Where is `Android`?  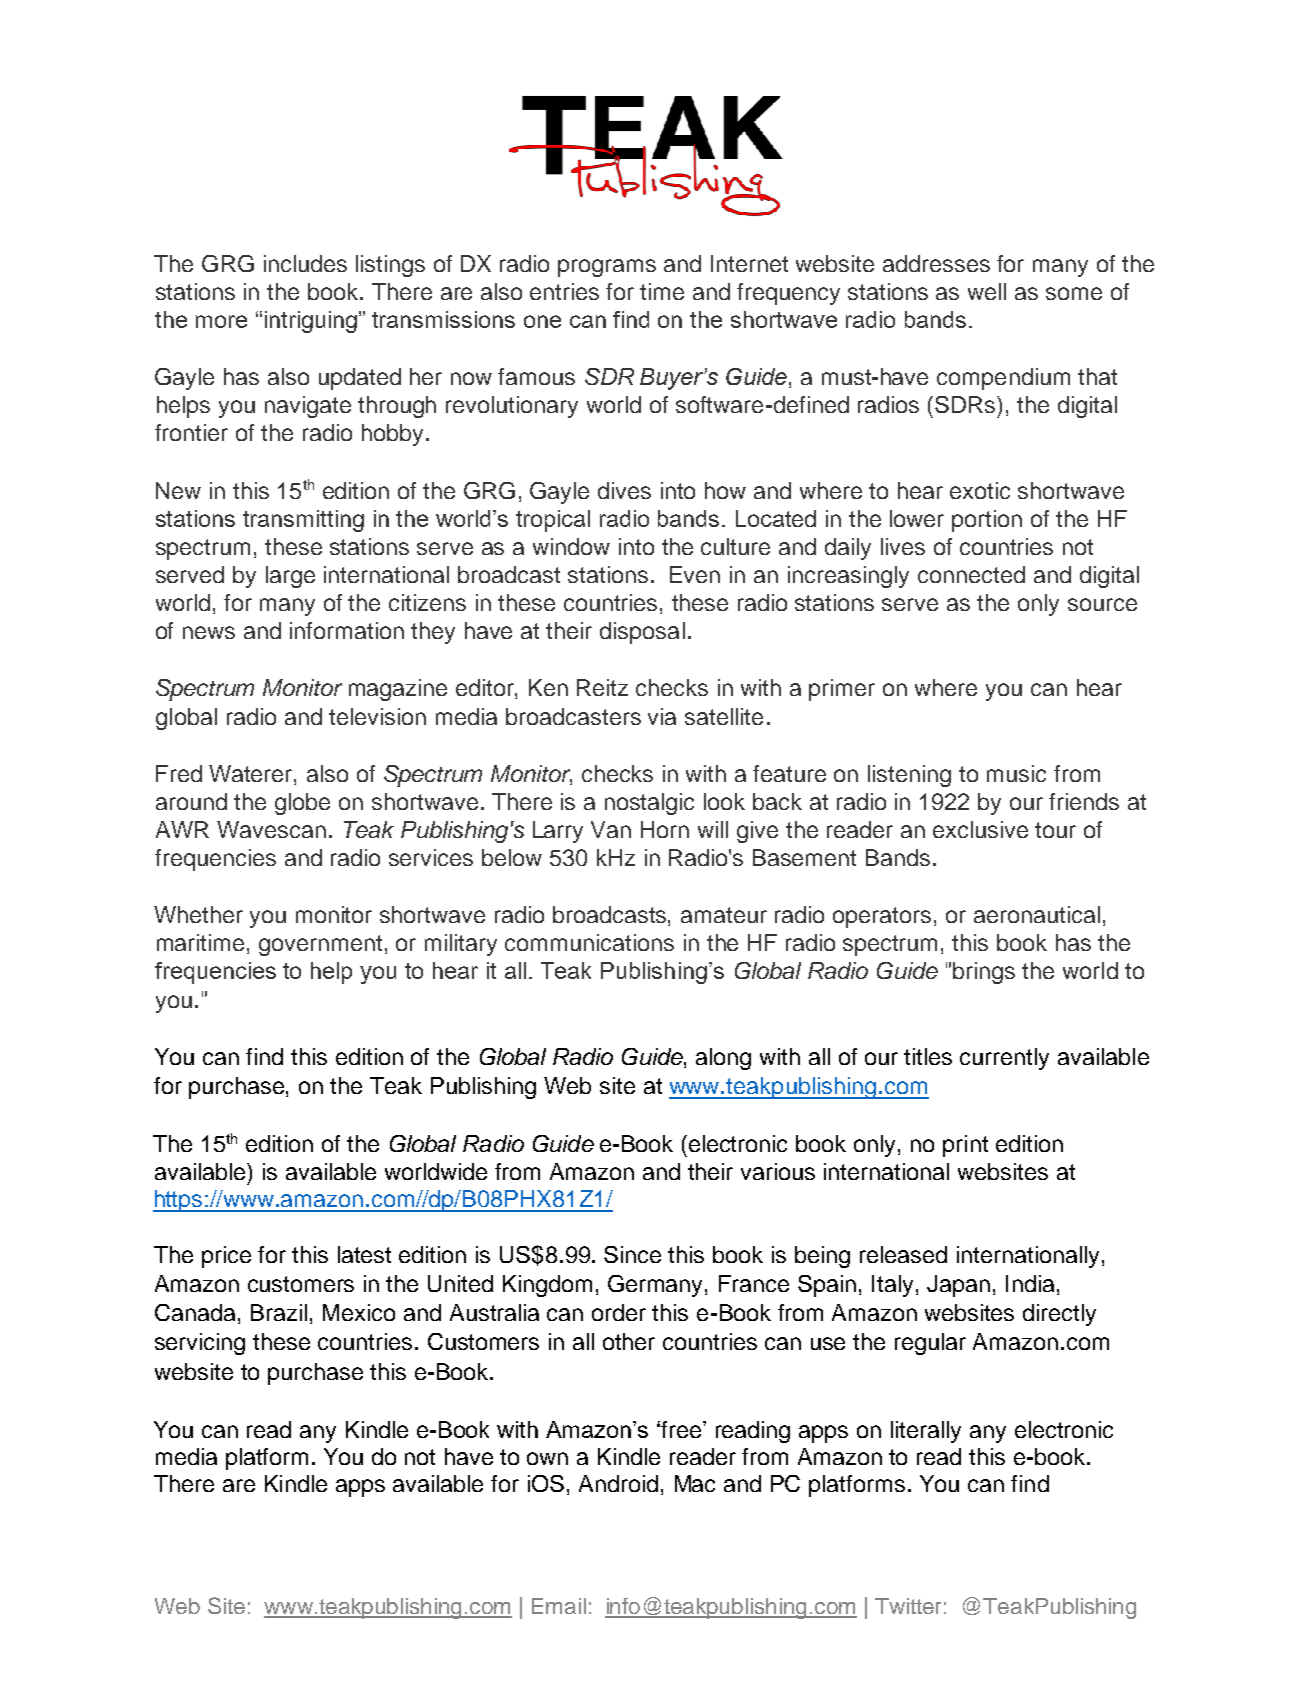 Android is located at coordinates (618, 1483).
